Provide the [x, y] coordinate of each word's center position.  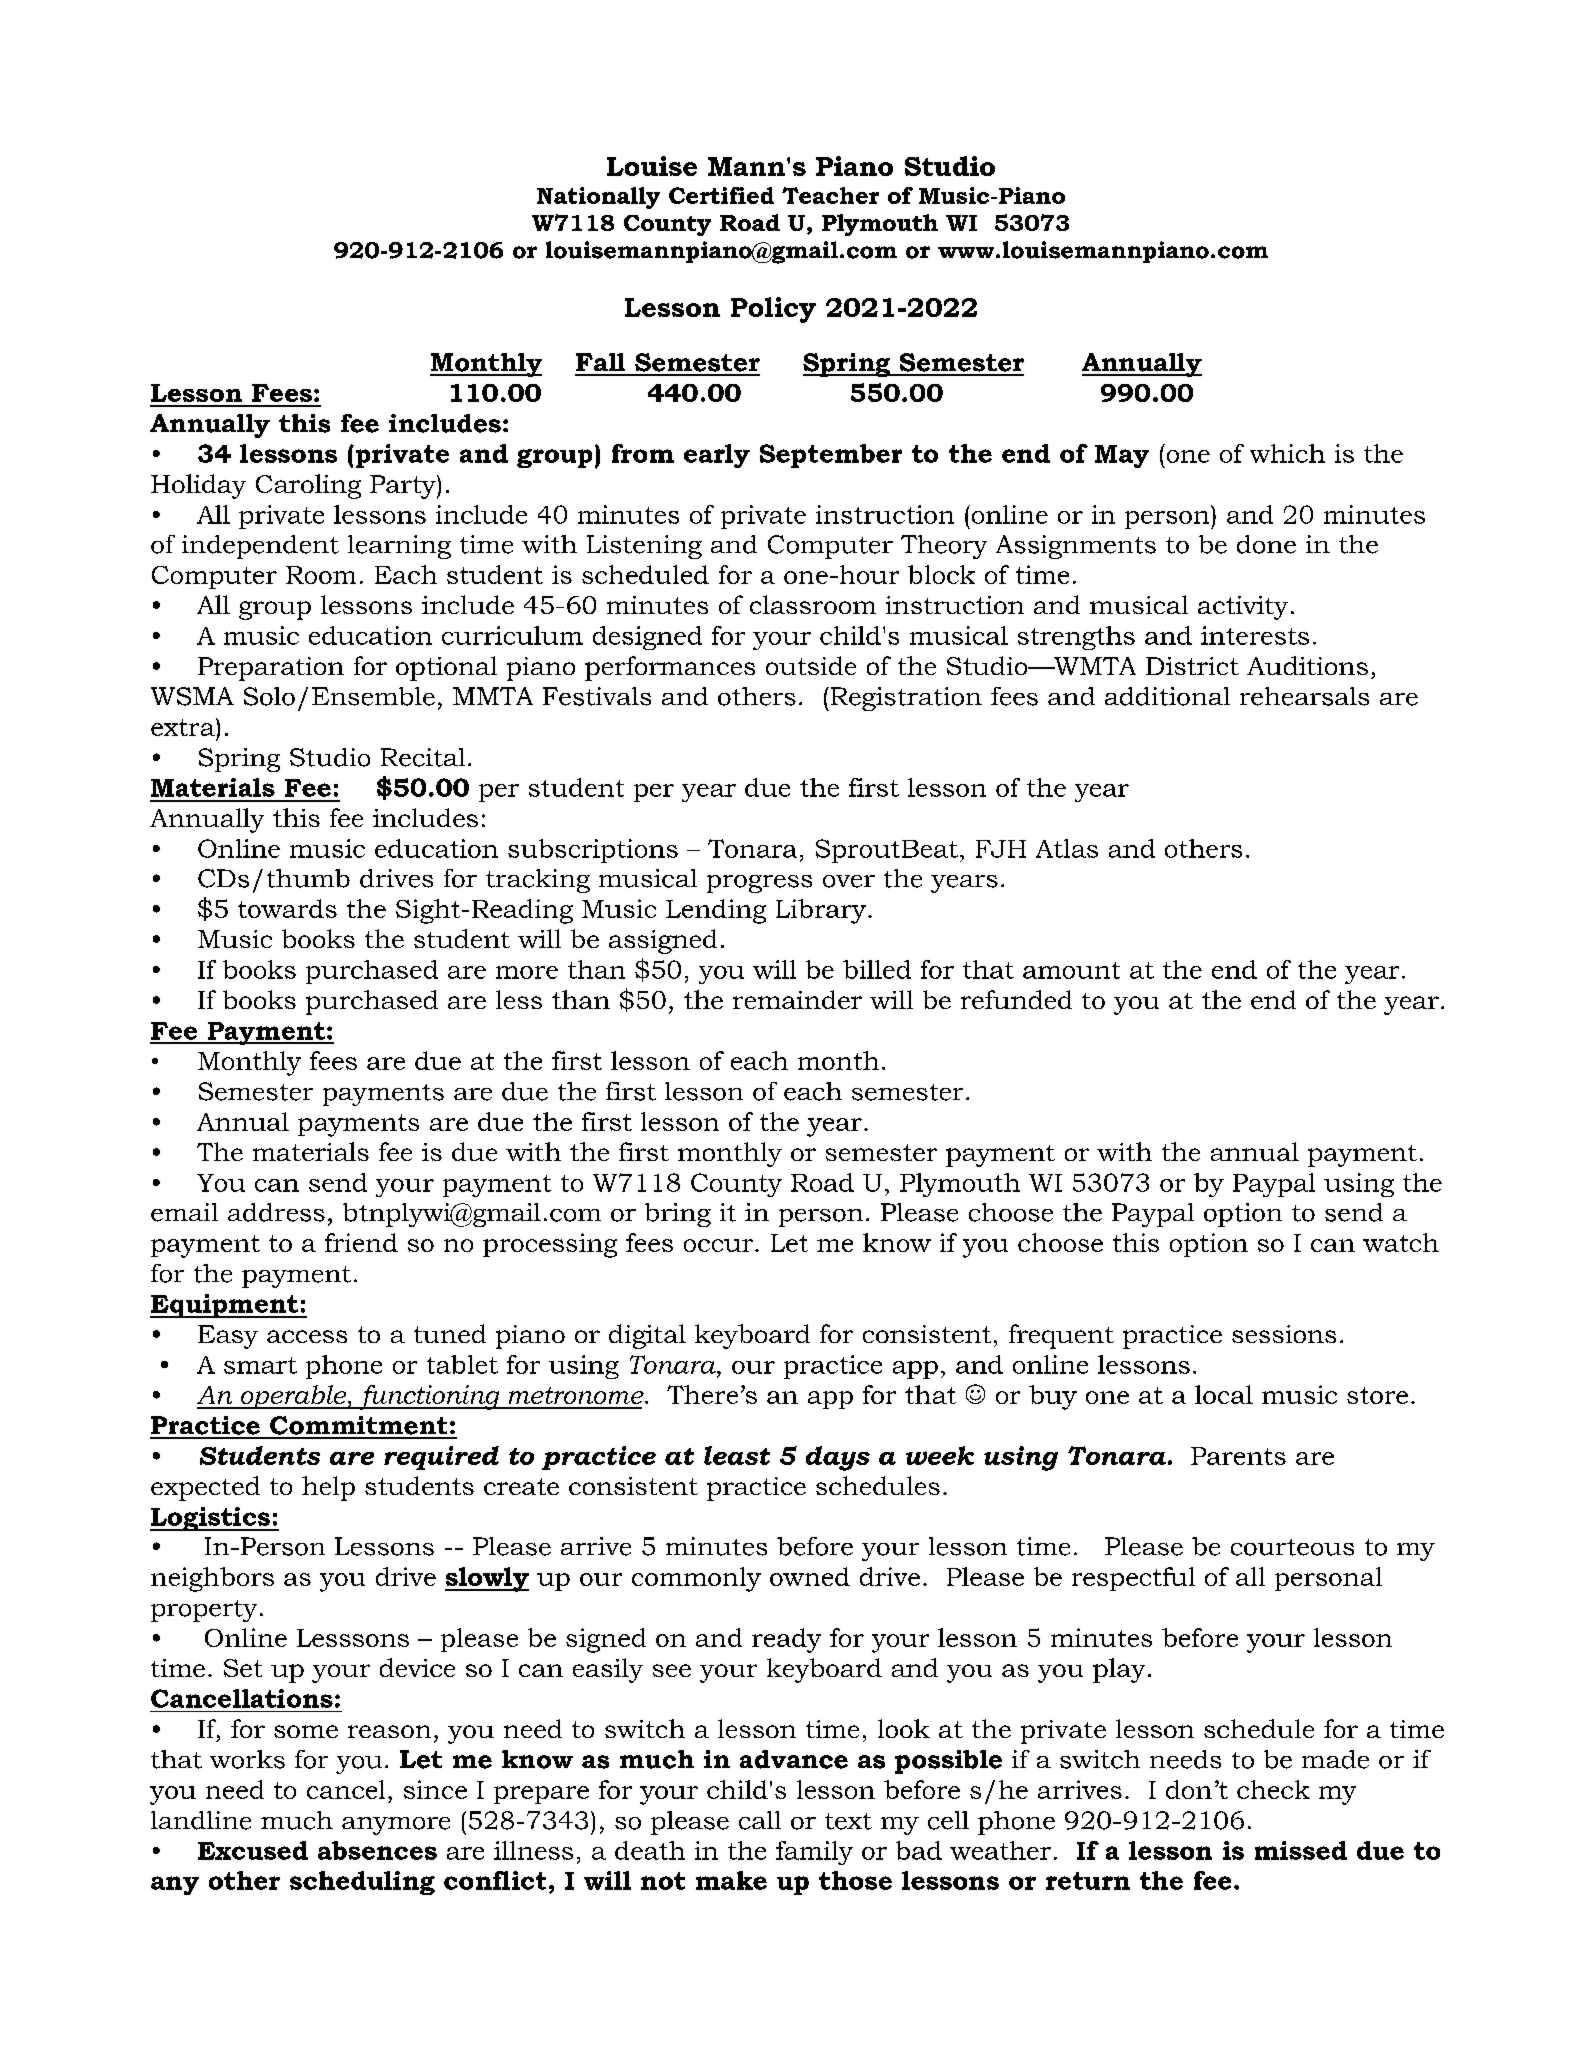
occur [718, 1245]
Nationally [598, 198]
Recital [423, 757]
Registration [905, 699]
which [1287, 453]
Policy [773, 310]
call [760, 1820]
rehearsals [1304, 696]
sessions [1284, 1334]
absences [377, 1850]
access [307, 1336]
